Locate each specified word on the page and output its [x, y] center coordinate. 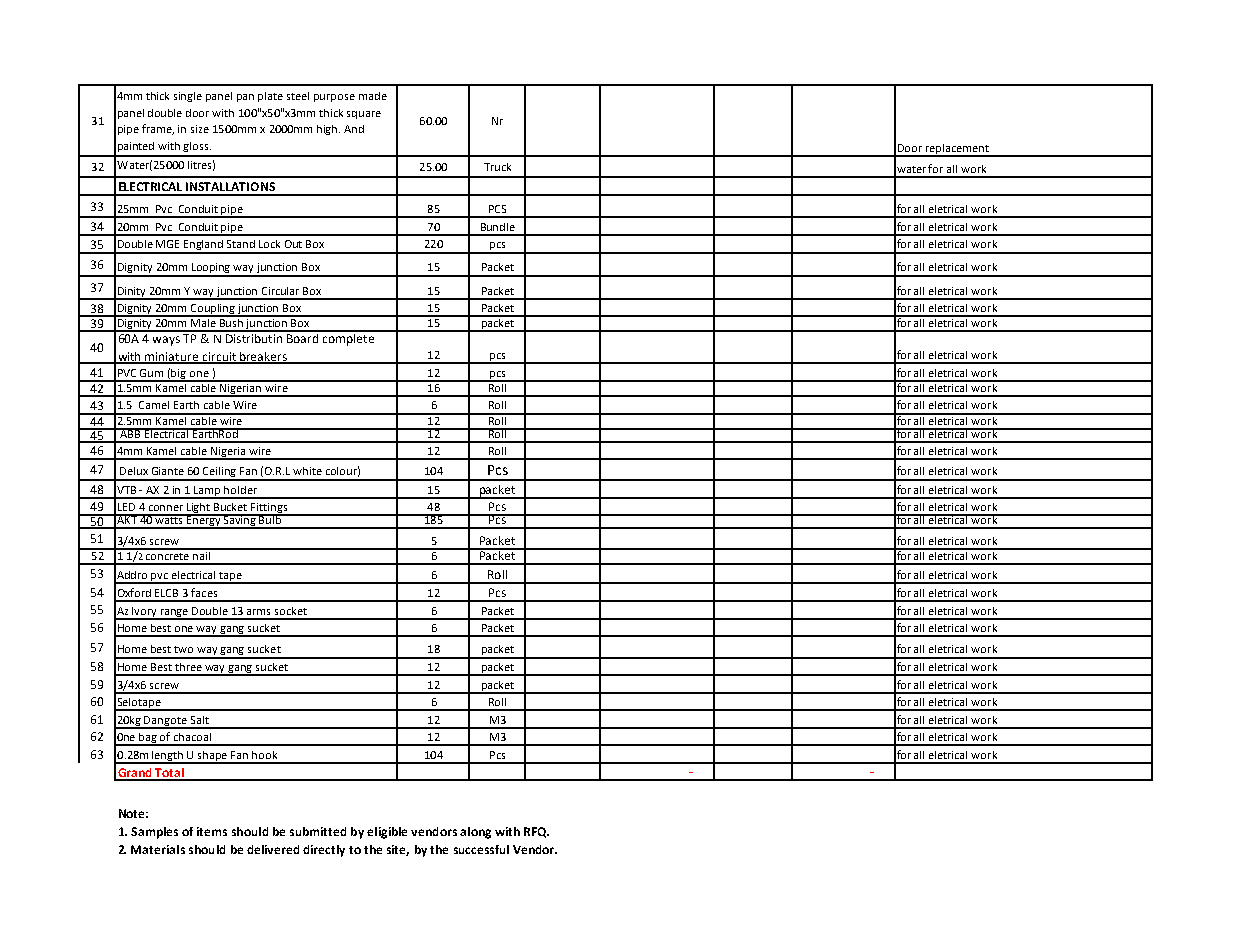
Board [303, 337]
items [212, 831]
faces [204, 592]
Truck [497, 167]
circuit [219, 357]
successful [481, 849]
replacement [957, 150]
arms [258, 612]
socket [291, 611]
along [475, 833]
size [200, 129]
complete [348, 338]
